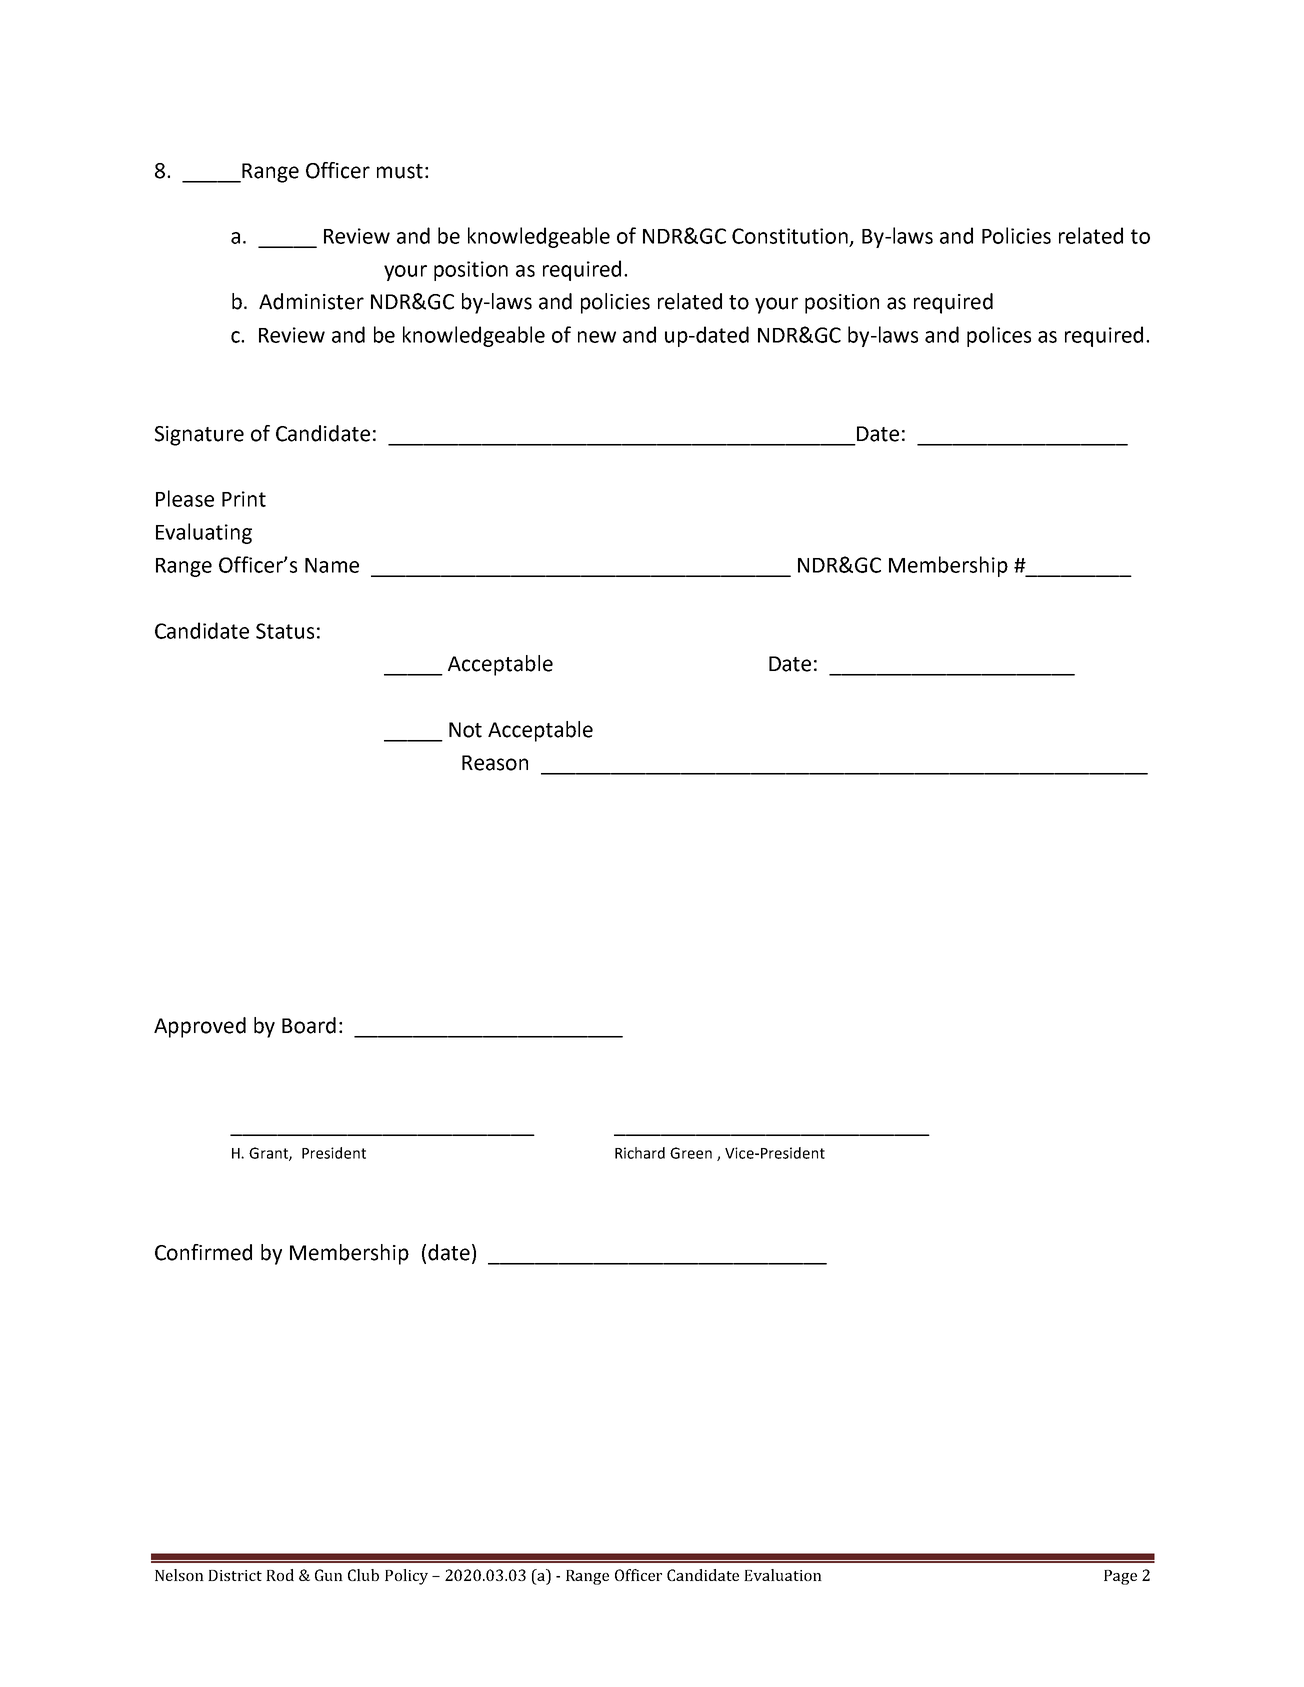  I want to click on Evaluation, so click(783, 1575).
